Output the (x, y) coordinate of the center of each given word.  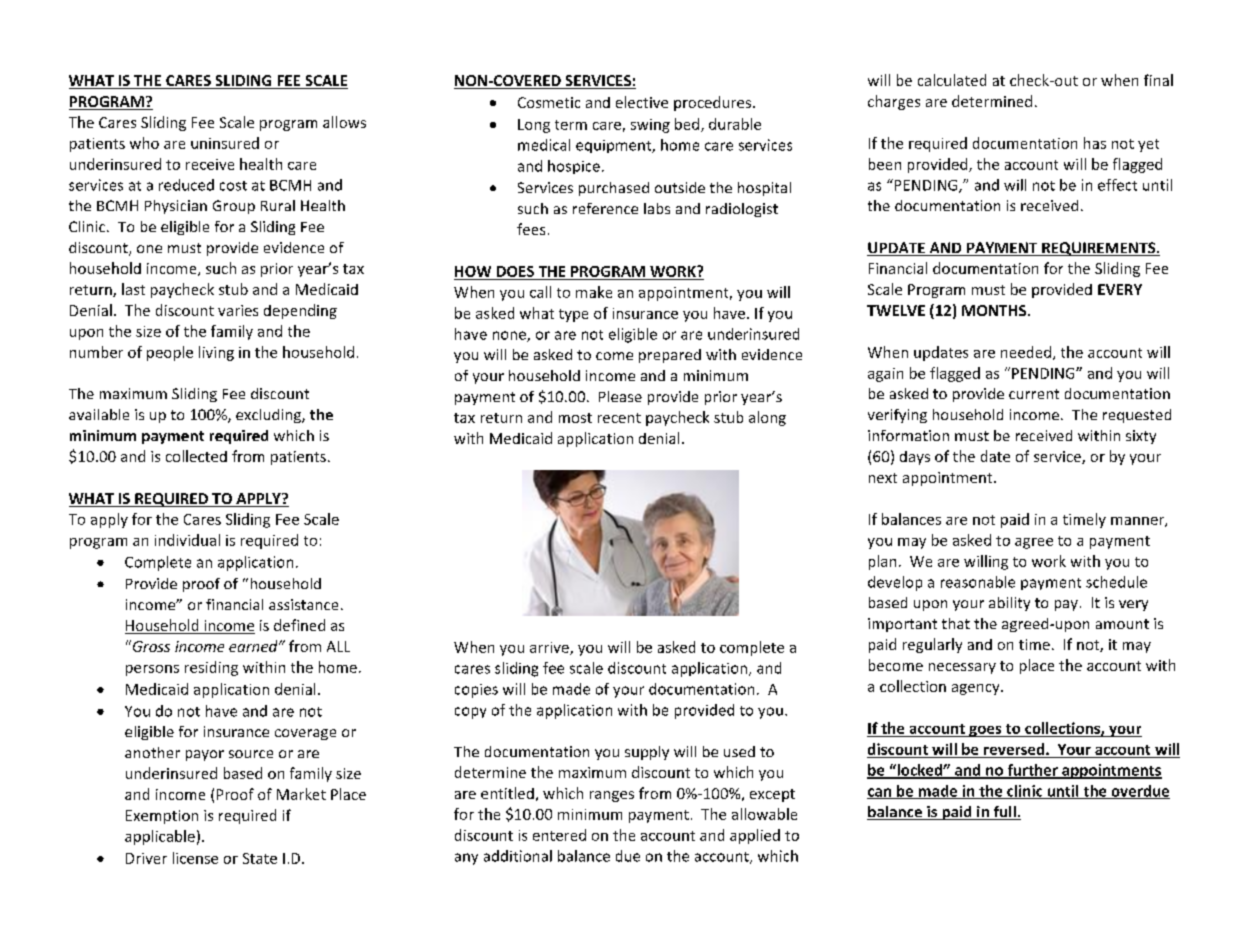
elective (642, 102)
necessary (962, 668)
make (594, 292)
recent (619, 418)
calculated (952, 80)
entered (559, 835)
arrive (550, 648)
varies (238, 310)
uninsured (225, 143)
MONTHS (994, 310)
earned (254, 646)
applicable (160, 837)
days (915, 458)
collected (196, 456)
